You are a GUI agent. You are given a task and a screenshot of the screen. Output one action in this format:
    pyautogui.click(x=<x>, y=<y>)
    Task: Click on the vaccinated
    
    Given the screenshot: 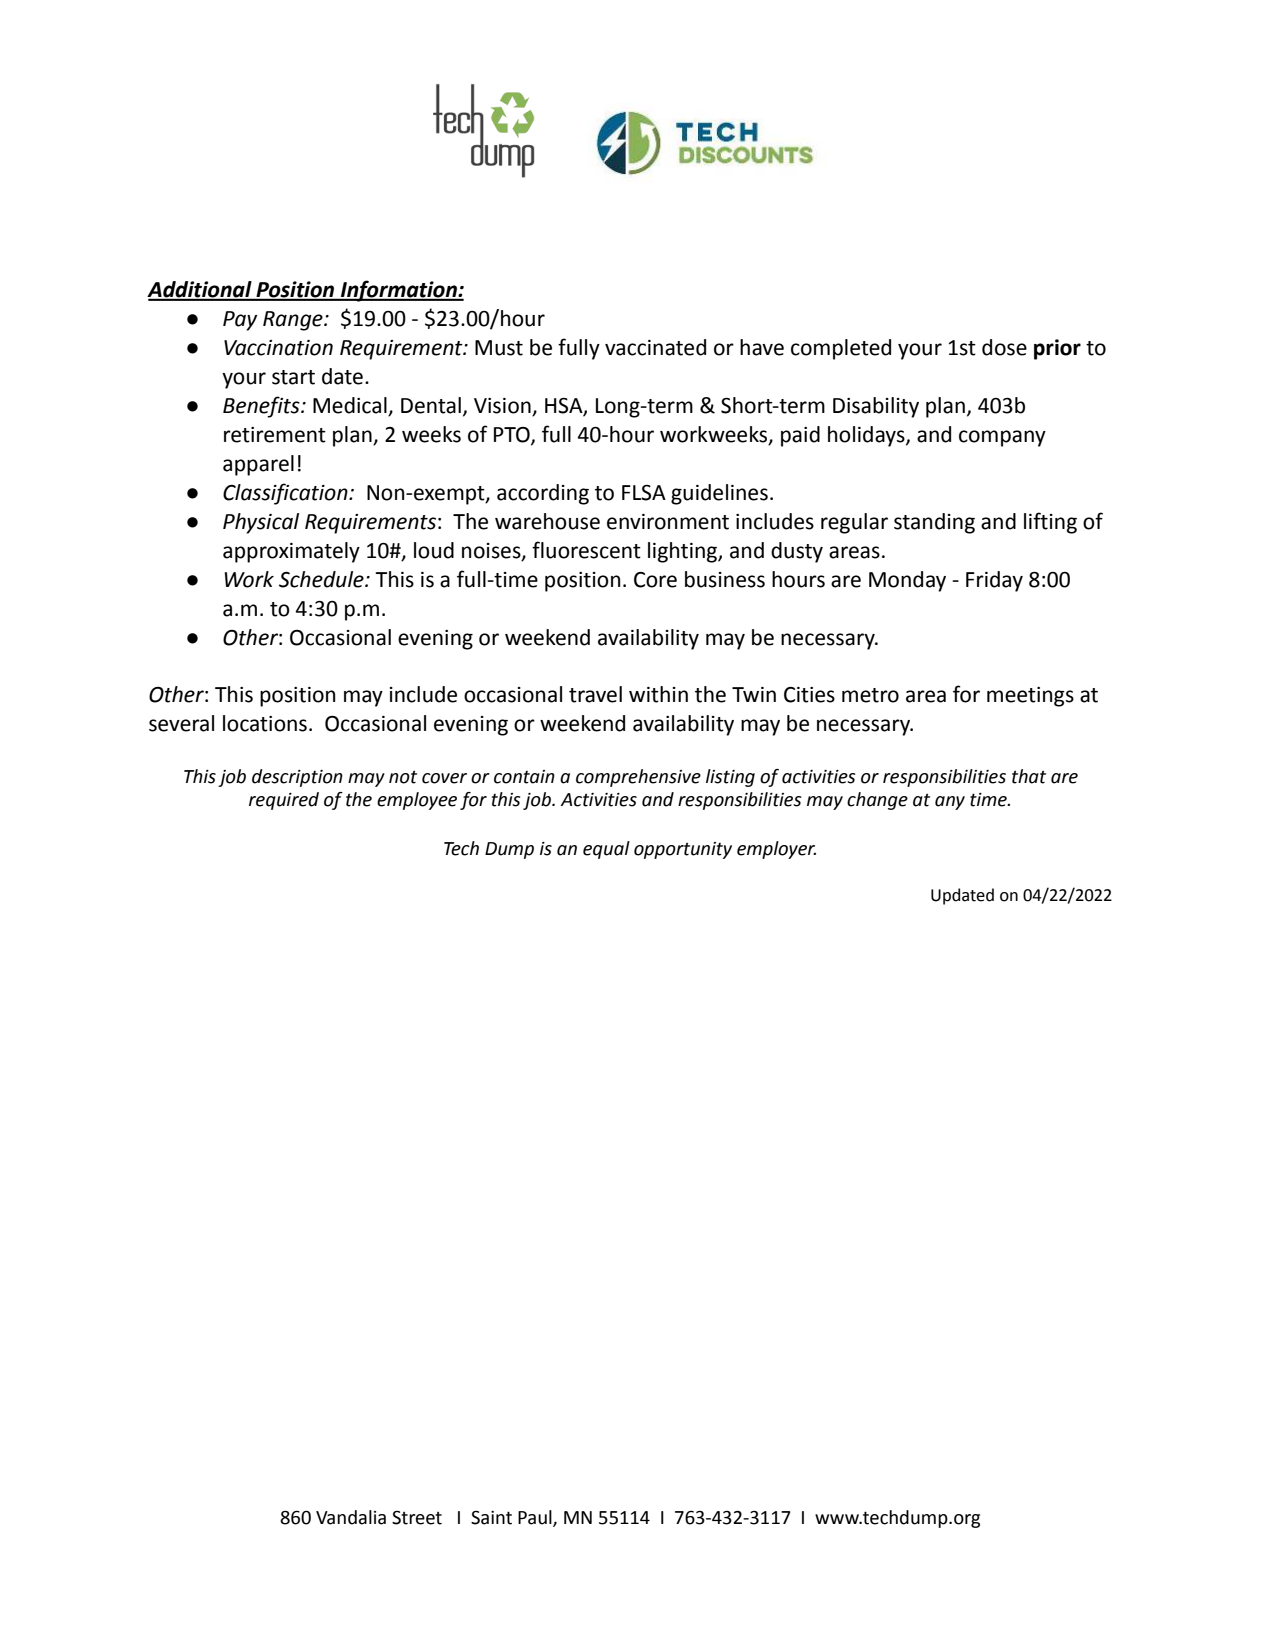 What is the action you would take?
    pyautogui.click(x=655, y=347)
